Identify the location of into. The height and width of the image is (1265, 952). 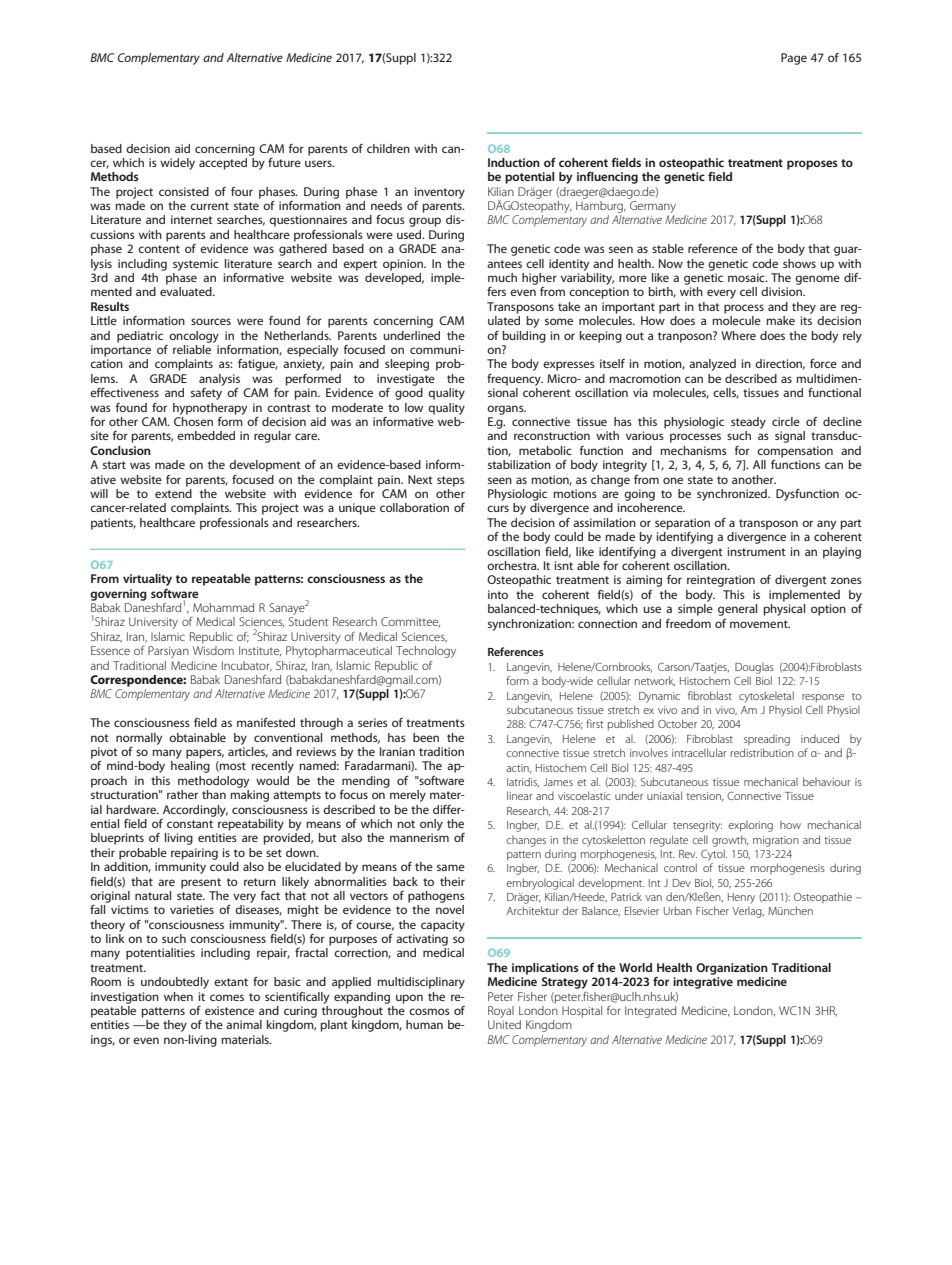
(498, 594).
